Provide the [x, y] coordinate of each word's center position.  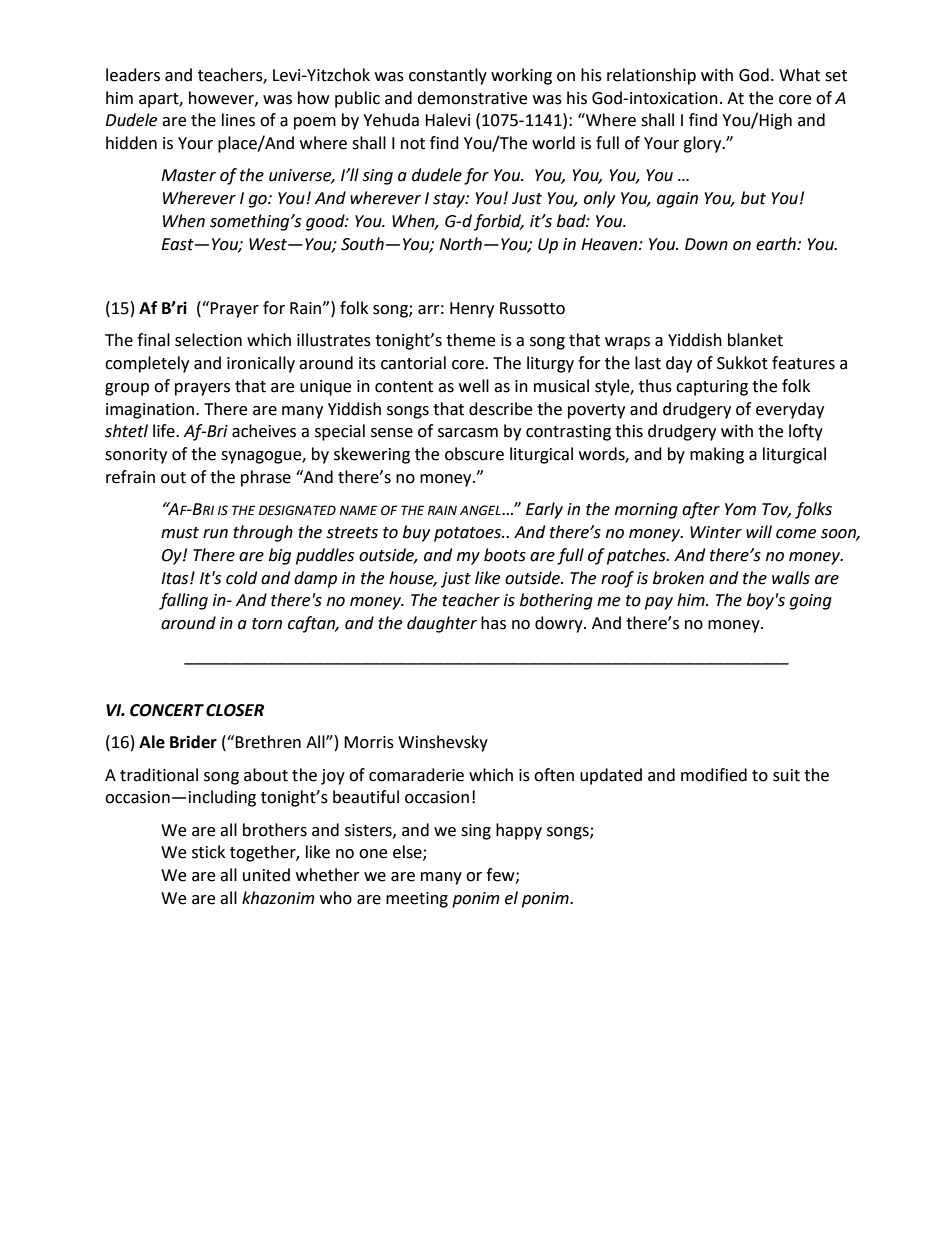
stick [208, 852]
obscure [474, 454]
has [493, 623]
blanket [755, 340]
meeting [417, 900]
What [799, 75]
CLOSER [235, 710]
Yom [740, 509]
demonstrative [472, 98]
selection [208, 340]
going [811, 602]
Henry [472, 310]
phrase [266, 478]
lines [238, 120]
